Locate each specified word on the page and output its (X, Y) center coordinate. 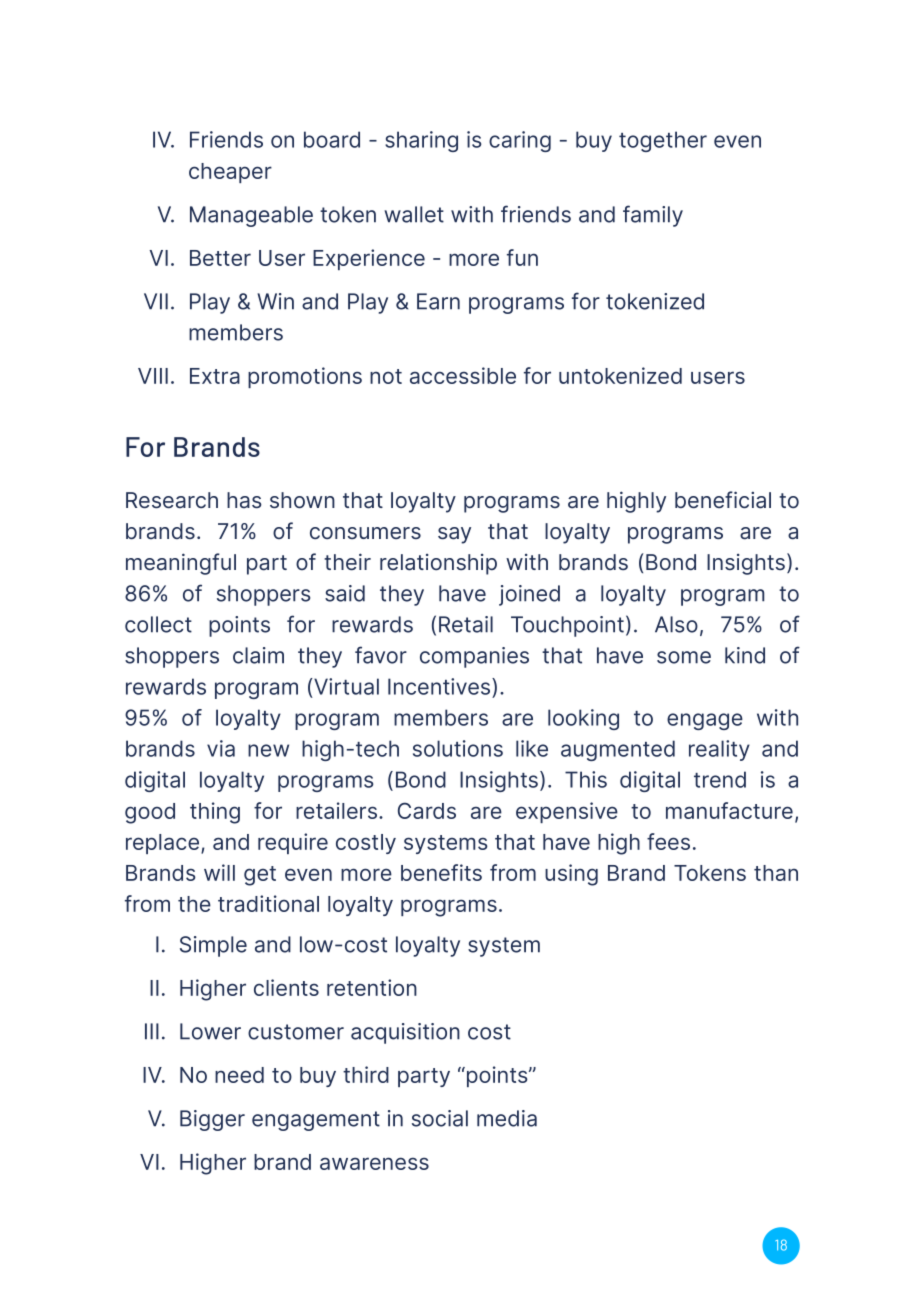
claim (258, 655)
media (507, 1118)
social (440, 1118)
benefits (441, 872)
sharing (421, 141)
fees (668, 841)
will (219, 872)
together (663, 141)
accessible (463, 375)
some (684, 657)
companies (474, 657)
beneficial (723, 500)
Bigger (212, 1120)
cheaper (230, 173)
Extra (215, 376)
